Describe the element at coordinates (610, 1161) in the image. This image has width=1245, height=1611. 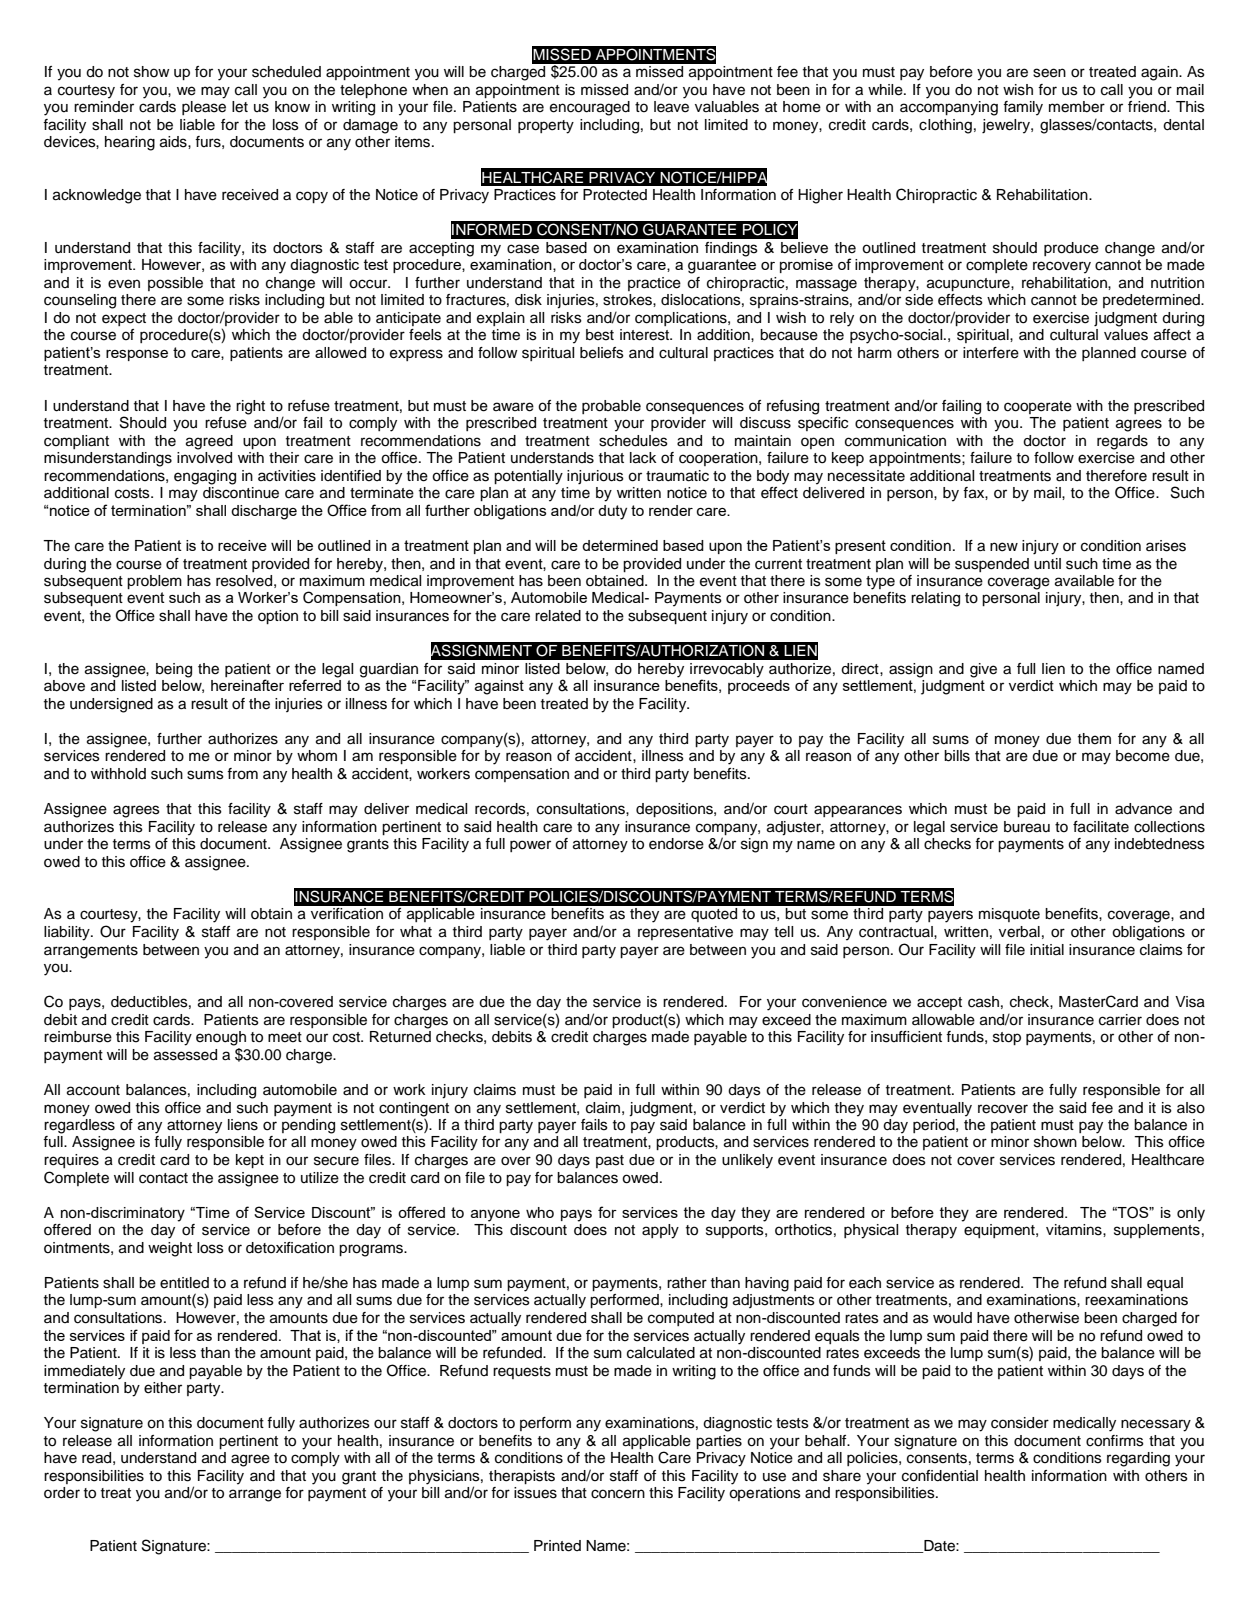
I see `past` at that location.
